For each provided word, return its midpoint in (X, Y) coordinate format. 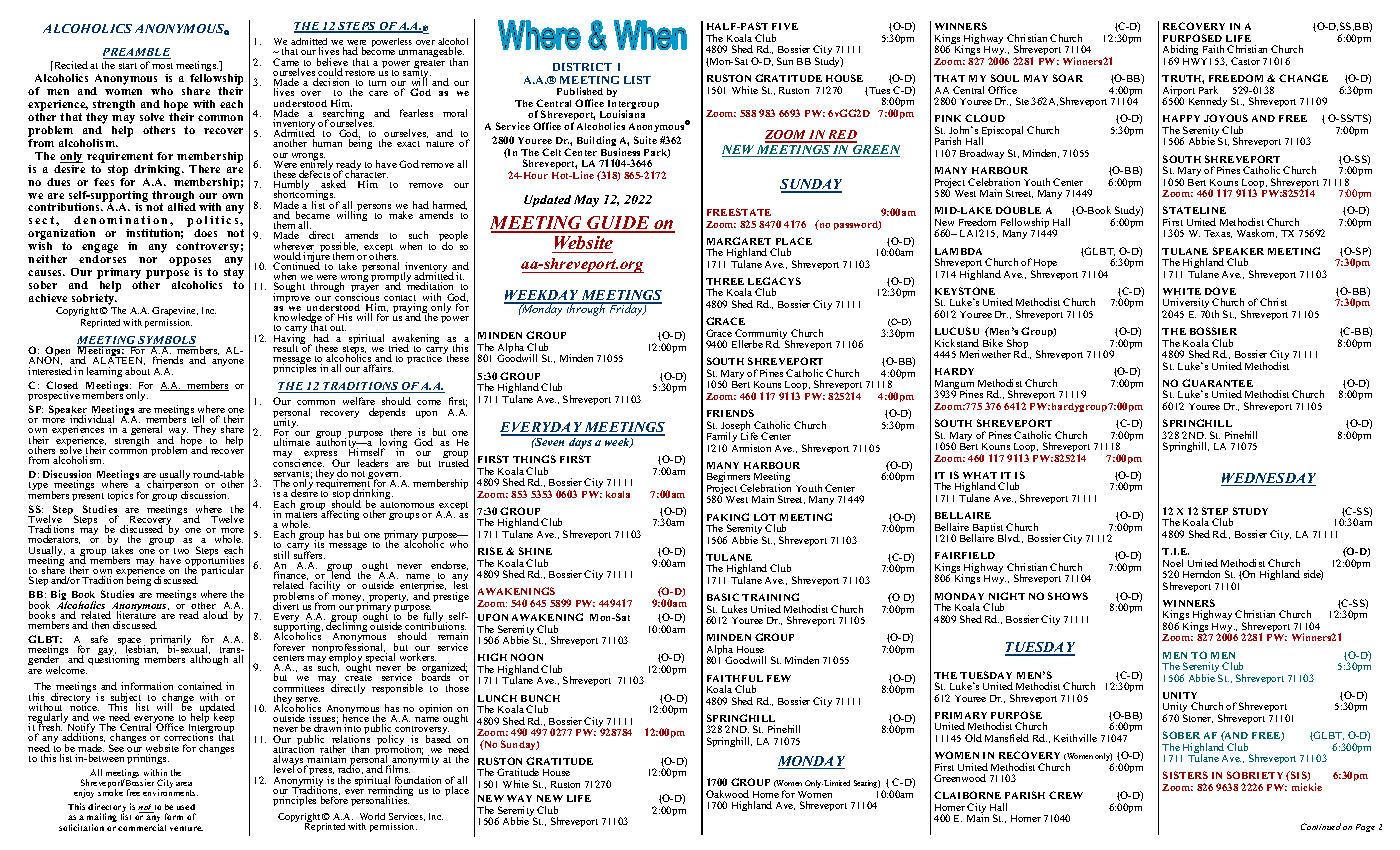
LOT (765, 517)
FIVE (785, 26)
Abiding (1181, 52)
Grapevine (175, 311)
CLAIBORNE (967, 795)
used (186, 809)
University (1185, 305)
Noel (1173, 563)
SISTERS (1185, 775)
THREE (725, 281)
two (181, 551)
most (162, 66)
